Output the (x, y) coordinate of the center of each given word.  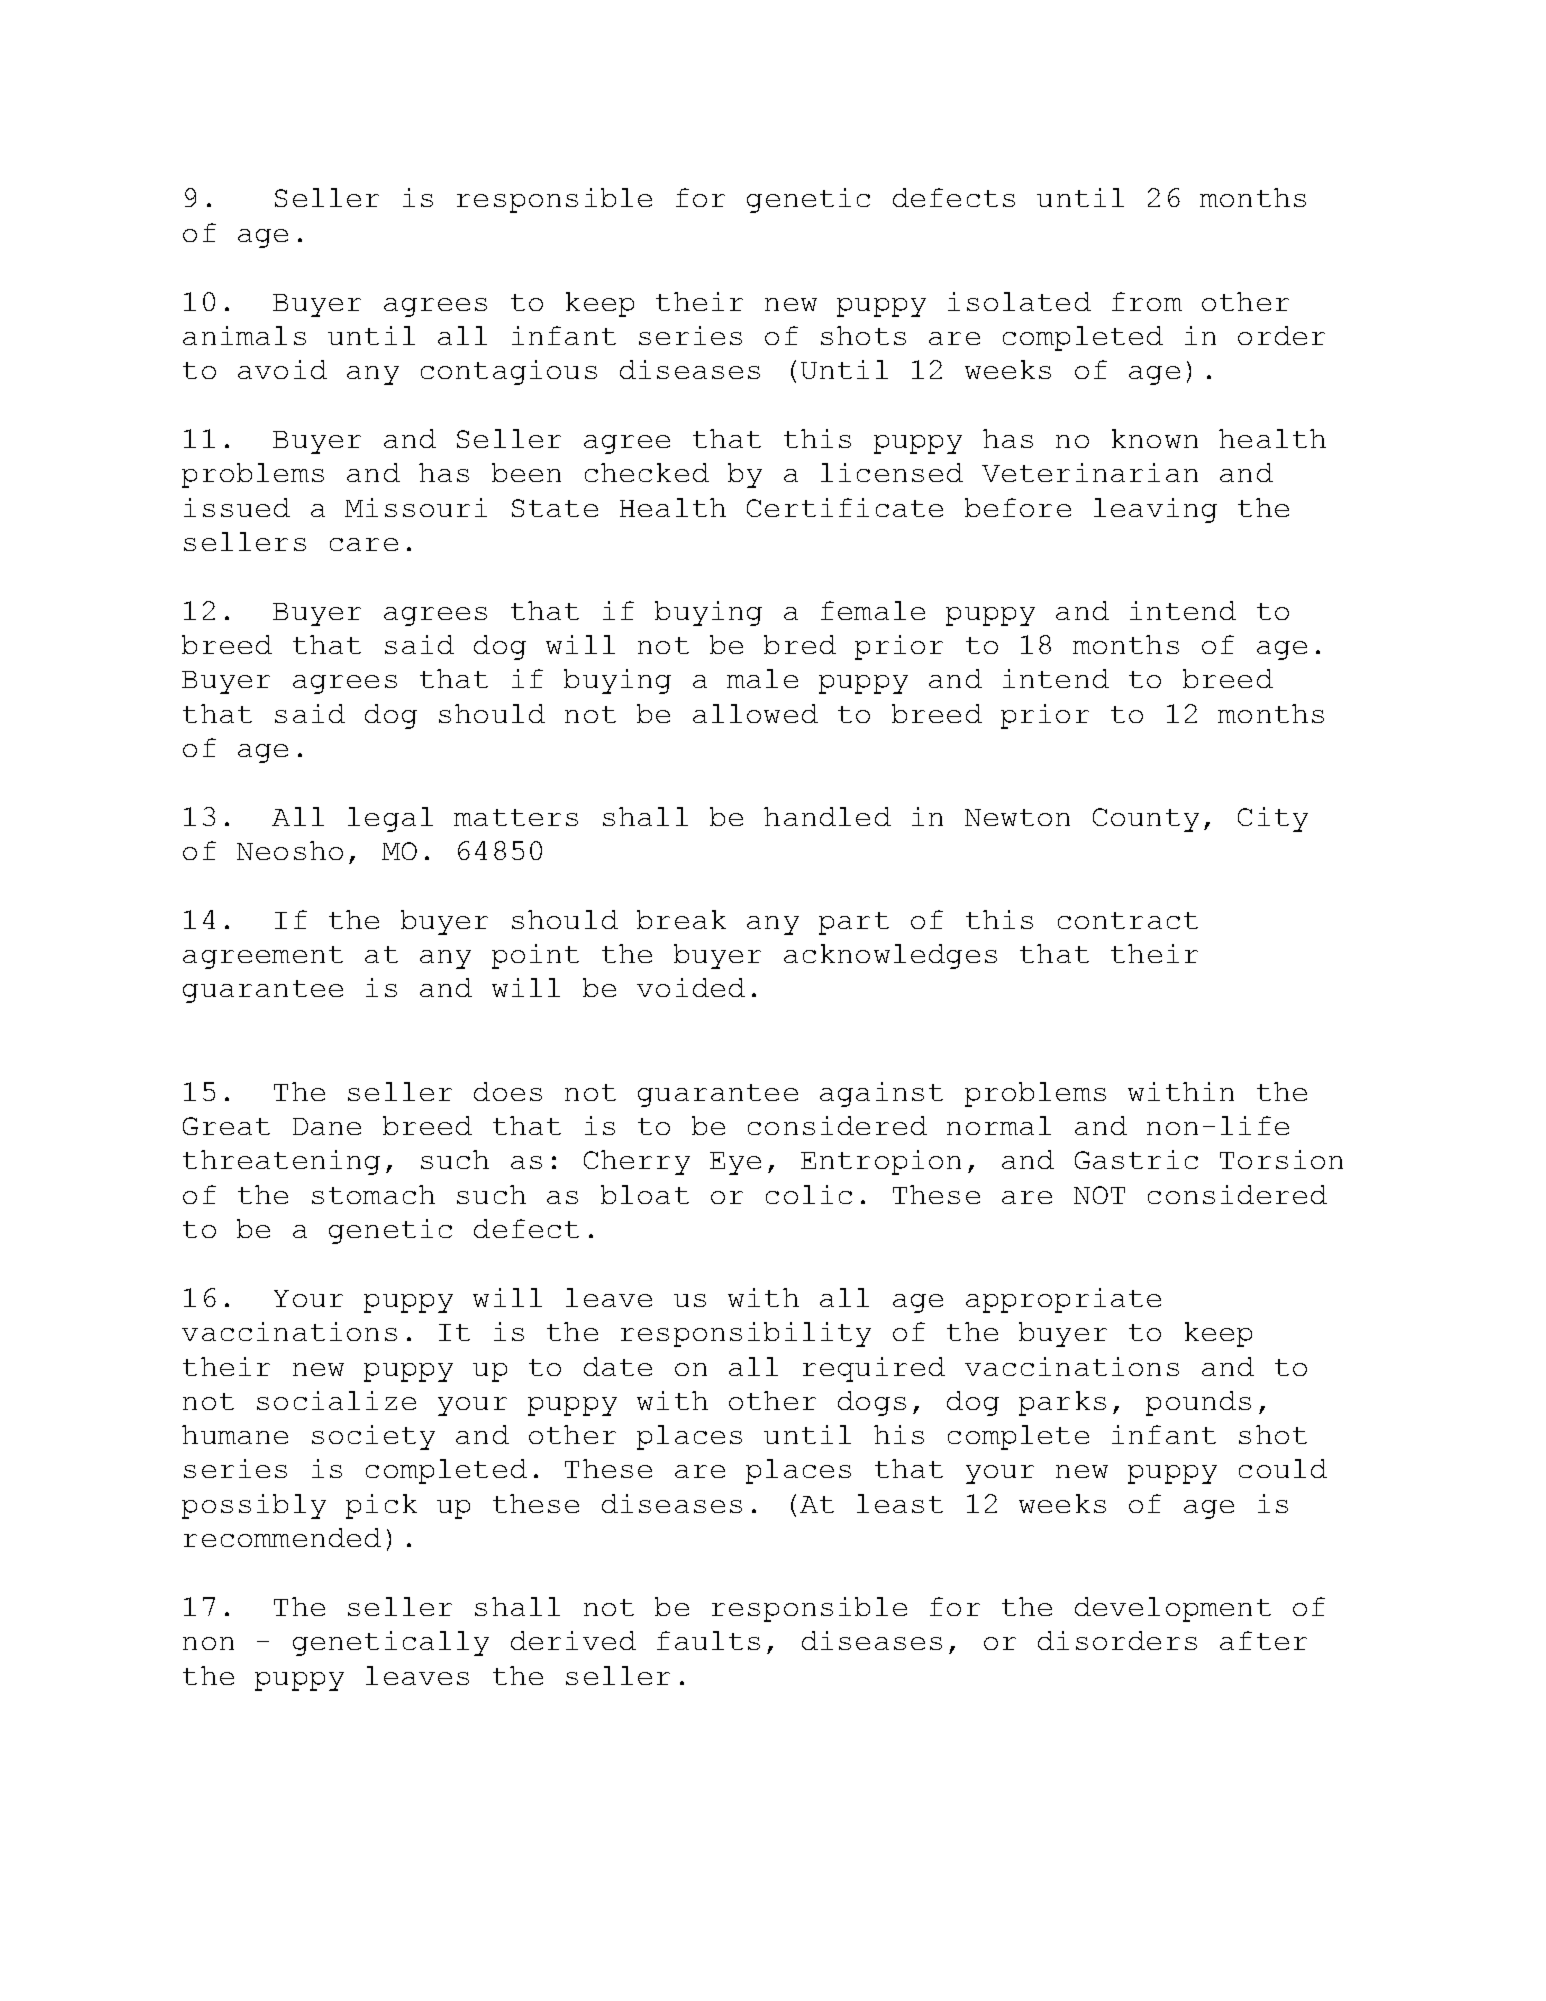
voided (691, 987)
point (535, 956)
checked (647, 472)
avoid (282, 369)
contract (1128, 920)
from (1147, 301)
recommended (282, 1537)
